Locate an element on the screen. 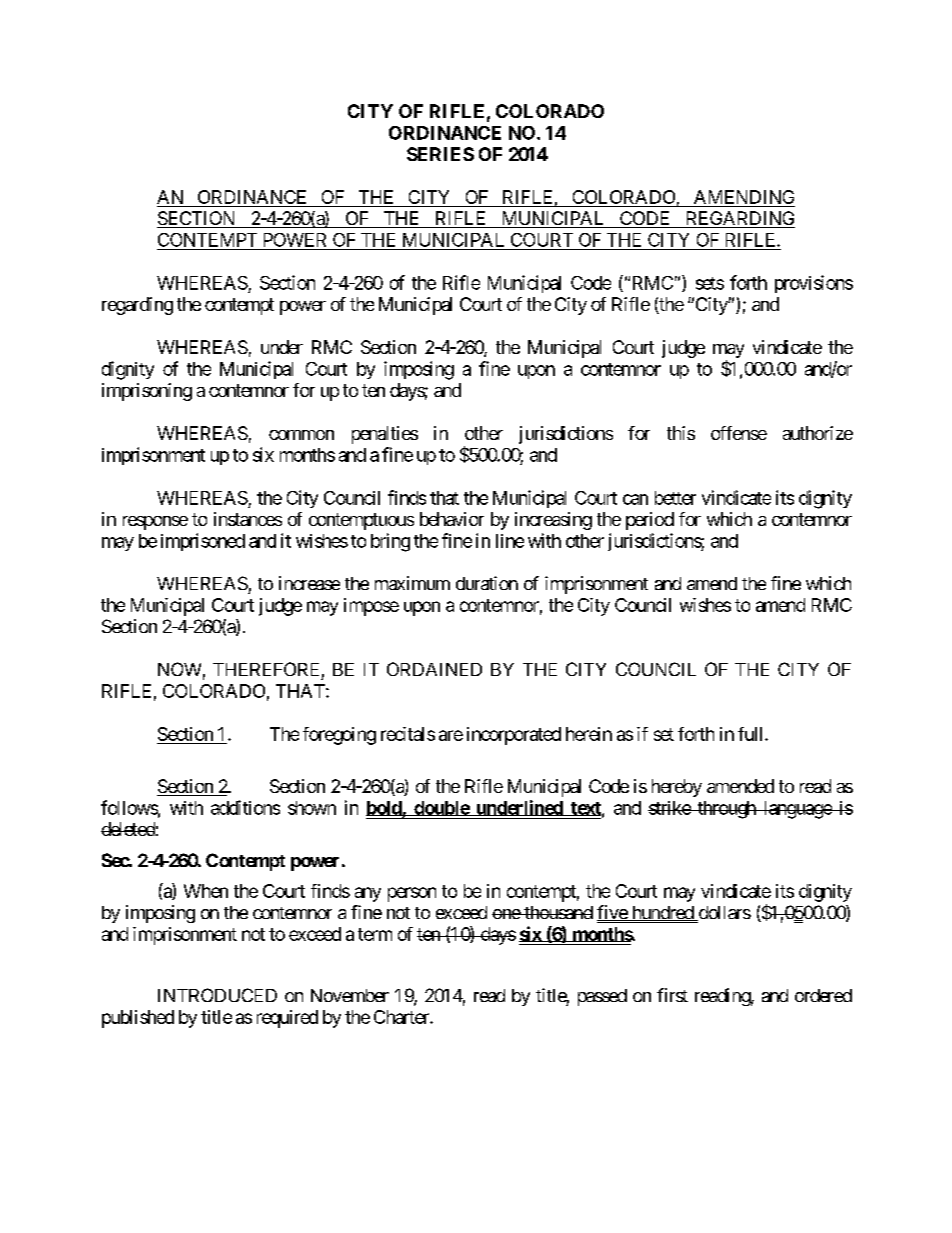  duration is located at coordinates (487, 583).
